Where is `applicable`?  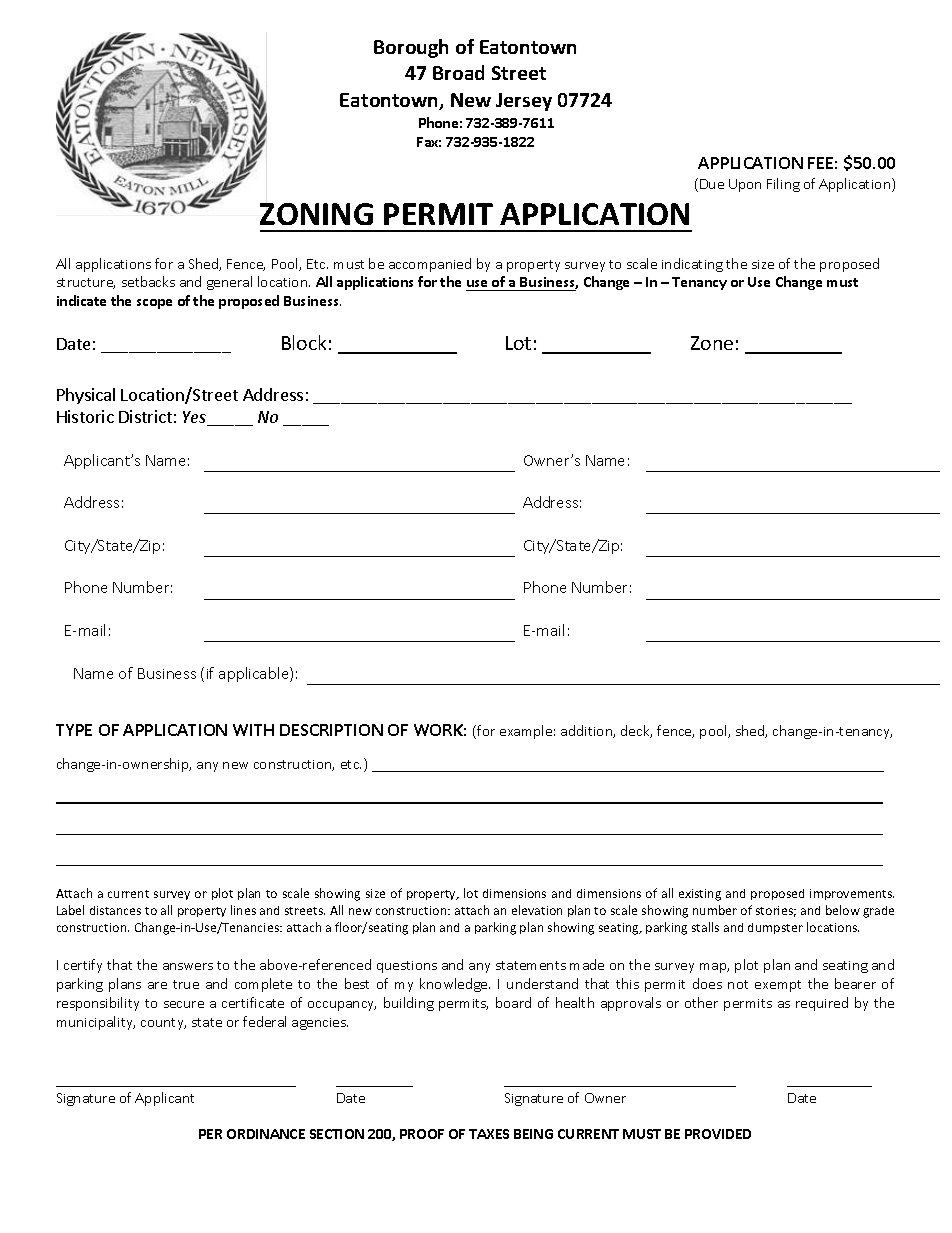 applicable is located at coordinates (255, 674).
